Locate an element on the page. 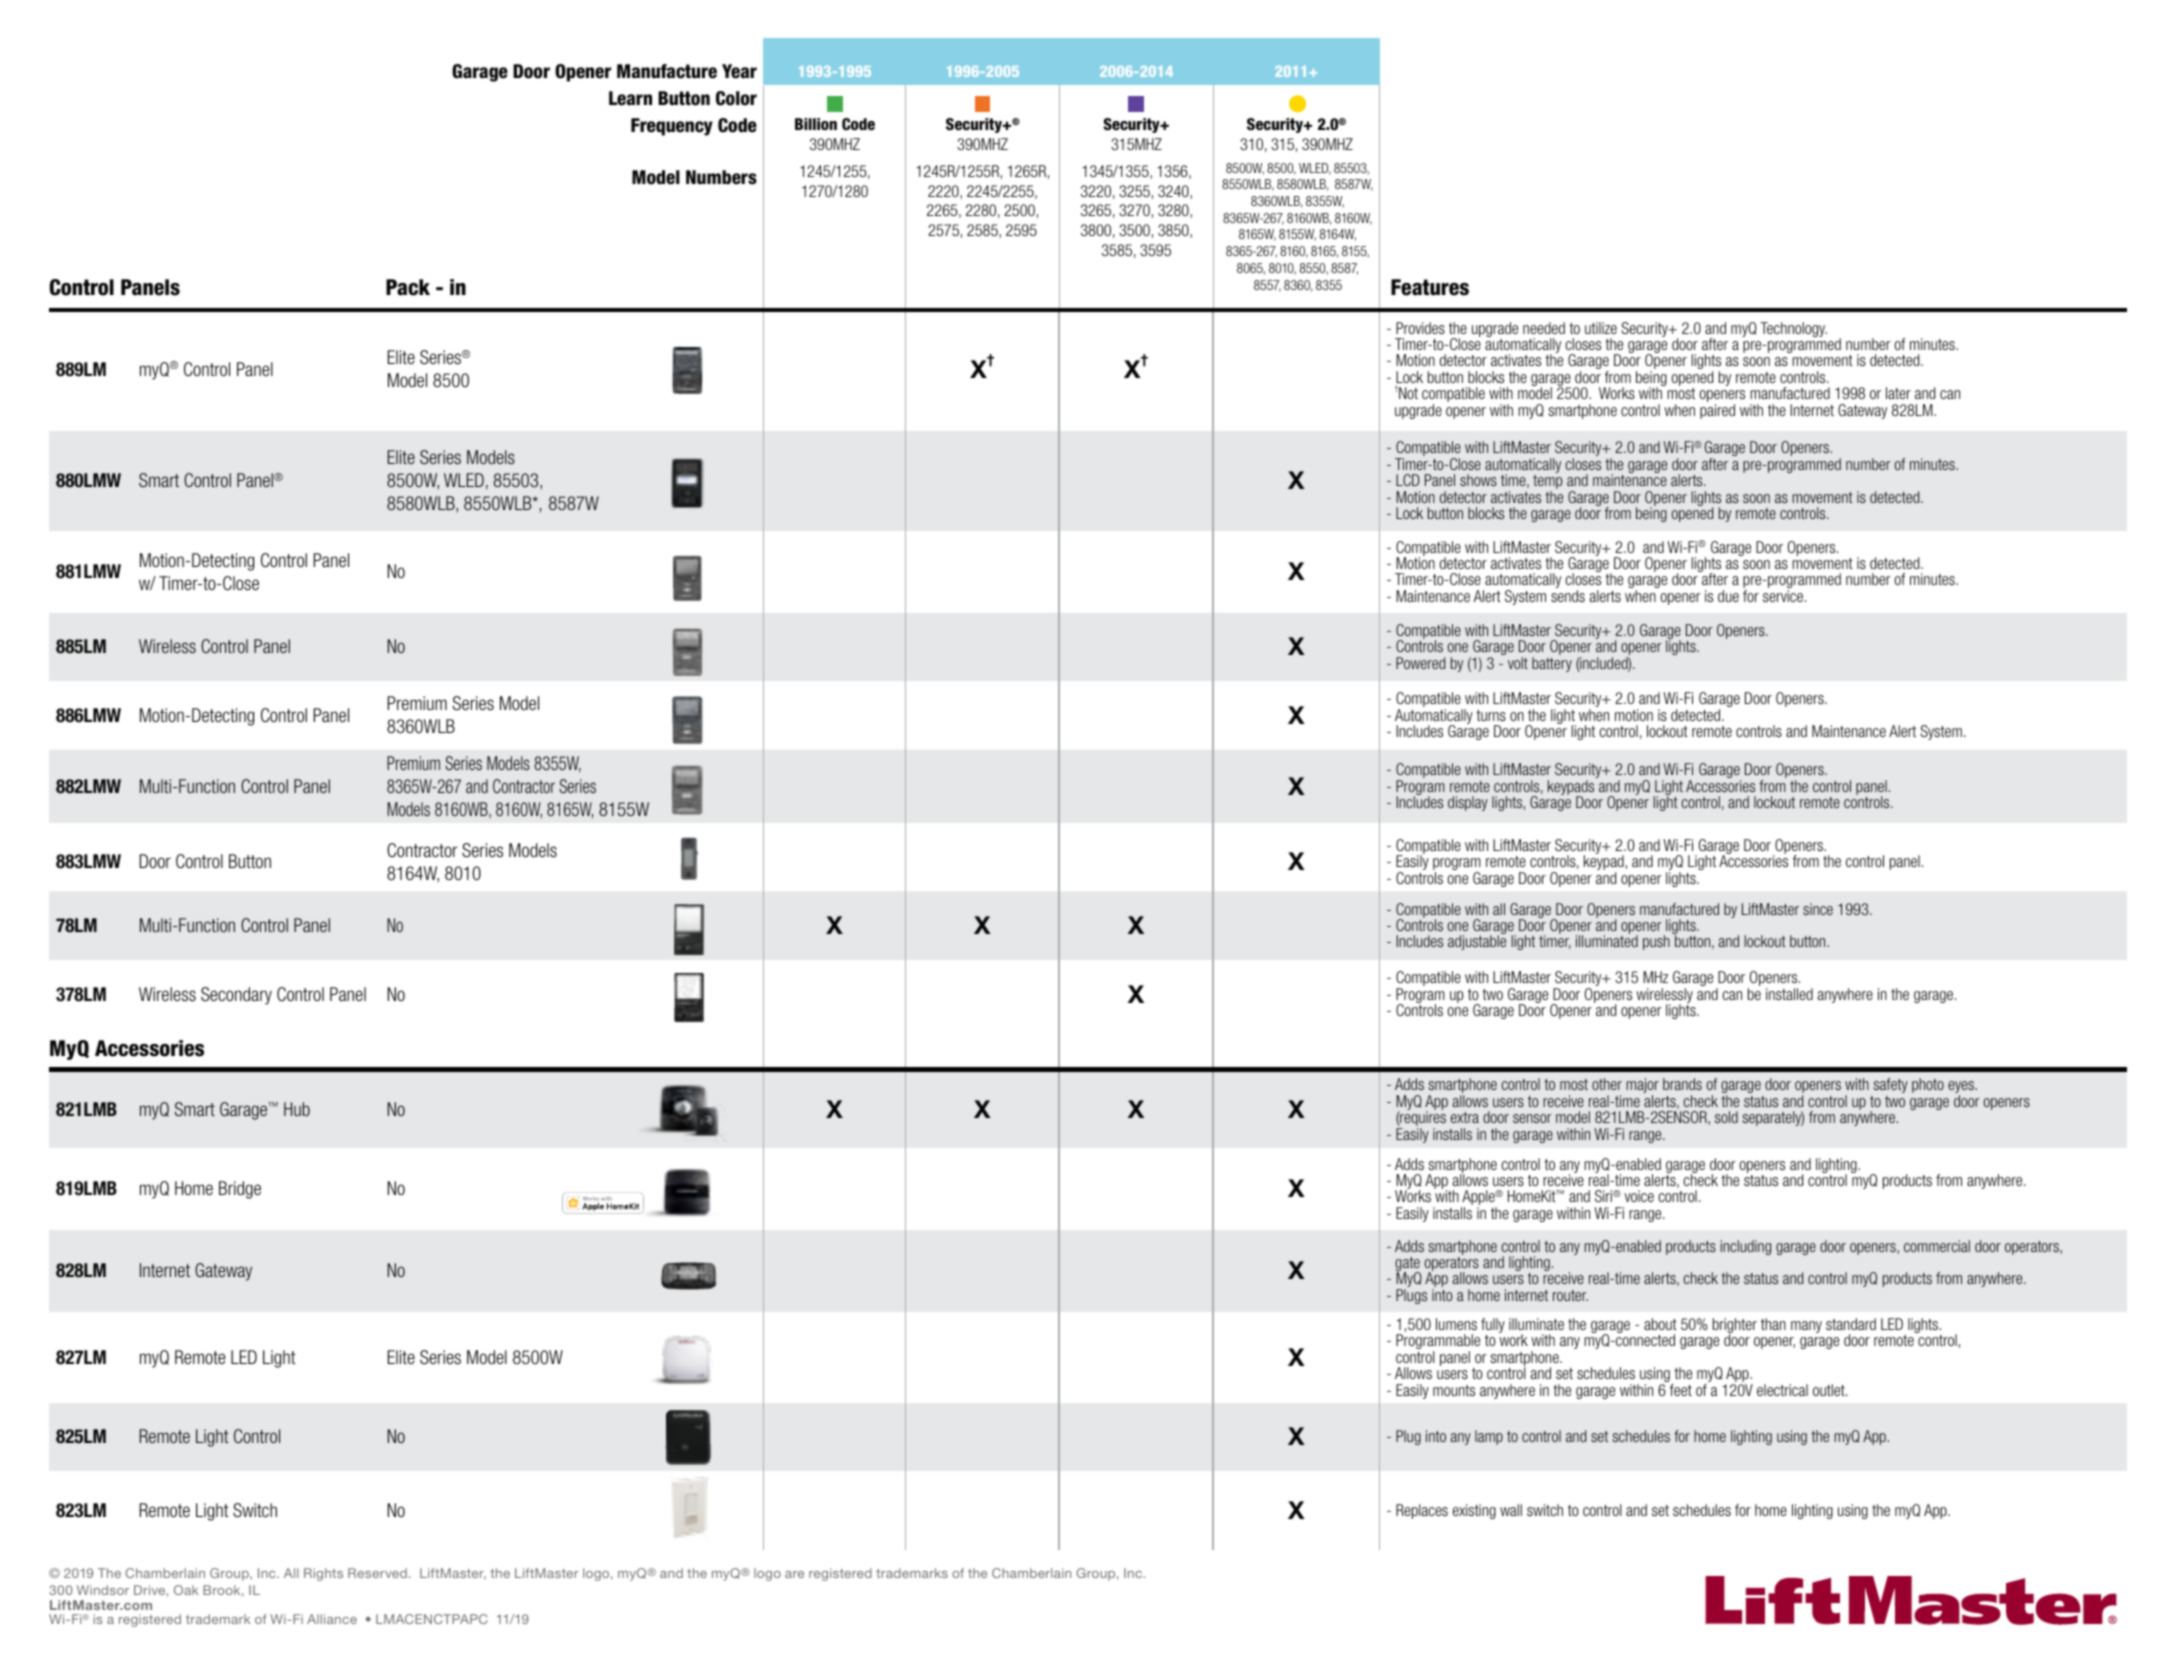 The image size is (2166, 1674). are is located at coordinates (794, 1574).
